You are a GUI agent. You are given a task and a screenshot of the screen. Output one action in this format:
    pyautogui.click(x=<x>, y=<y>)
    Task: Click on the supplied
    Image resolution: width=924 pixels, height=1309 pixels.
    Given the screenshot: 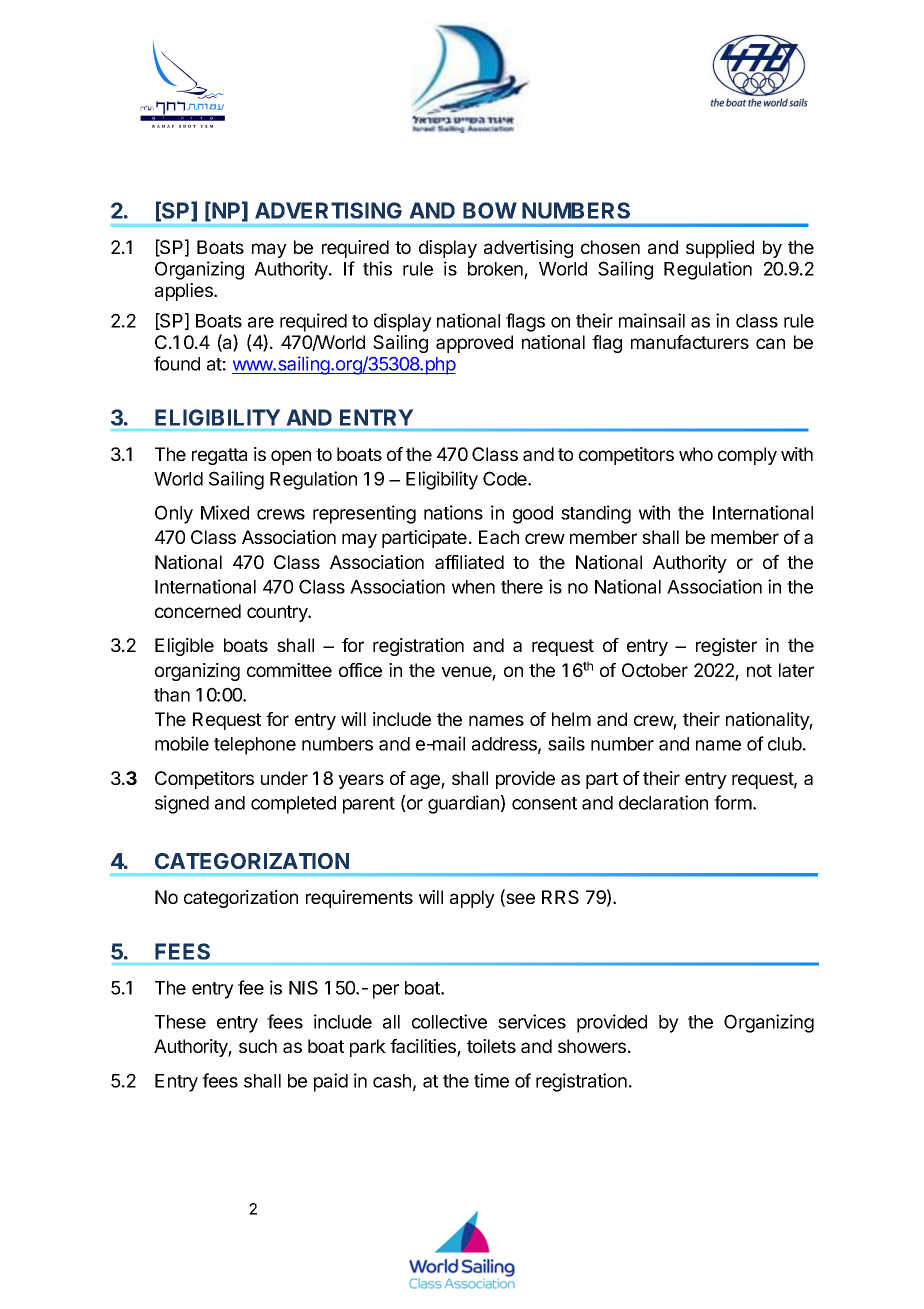 What is the action you would take?
    pyautogui.click(x=720, y=249)
